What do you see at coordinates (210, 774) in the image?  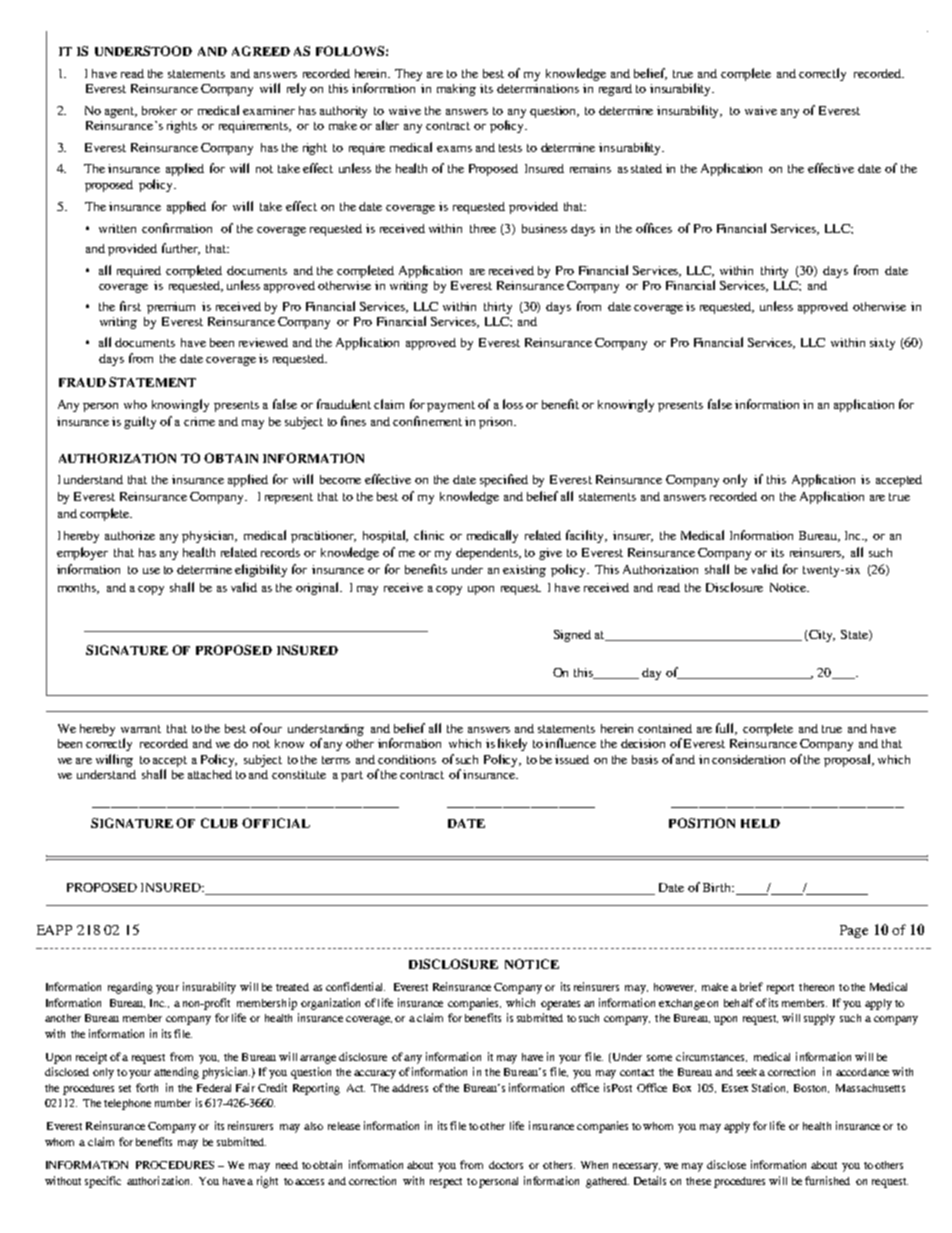 I see `attached` at bounding box center [210, 774].
